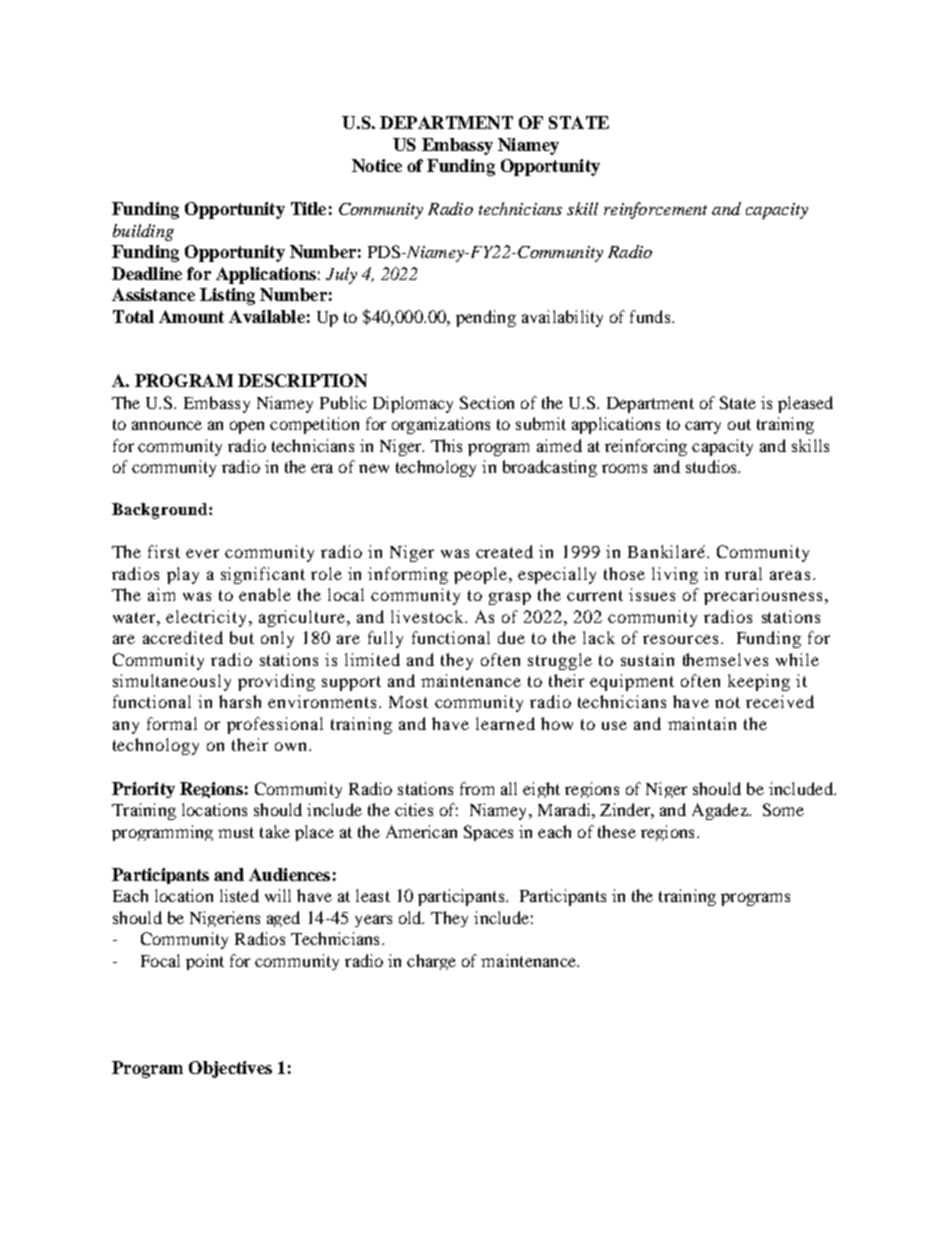 The width and height of the page is (952, 1233). What do you see at coordinates (617, 831) in the page?
I see `these` at bounding box center [617, 831].
